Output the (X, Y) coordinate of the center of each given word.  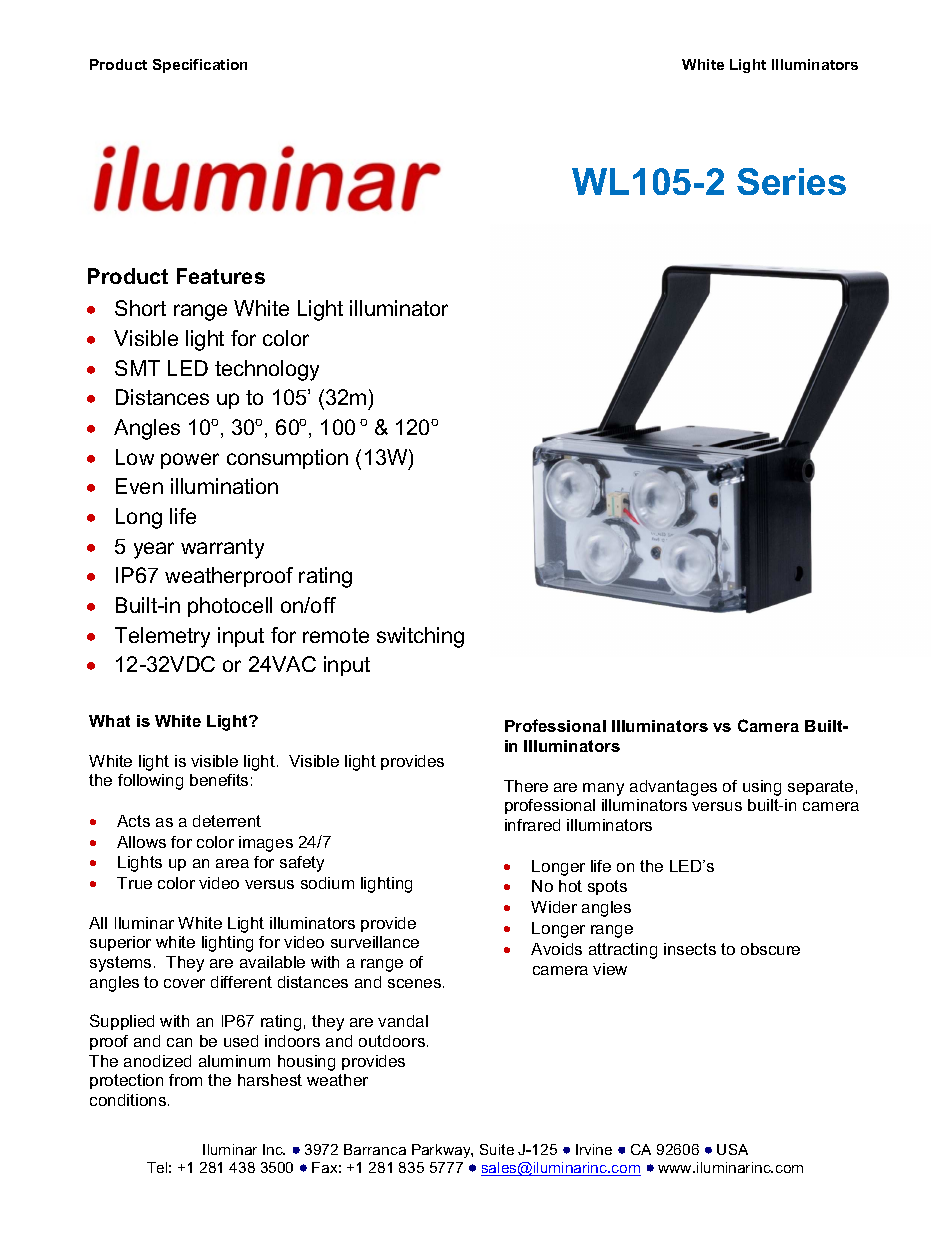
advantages (673, 788)
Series (791, 181)
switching (420, 637)
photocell (230, 607)
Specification (200, 66)
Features (221, 276)
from (185, 1080)
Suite (497, 1149)
